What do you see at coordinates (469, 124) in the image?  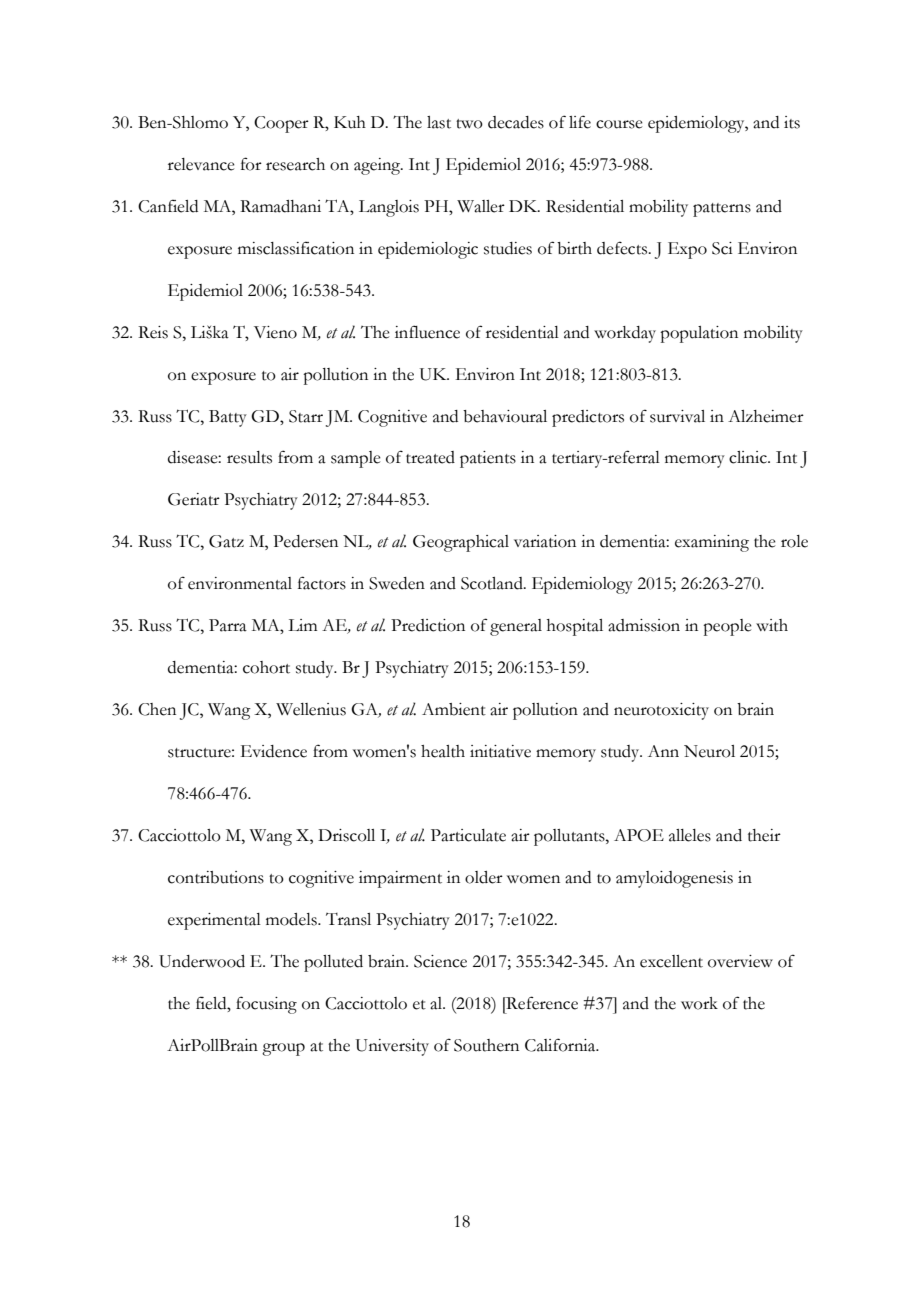 I see `two` at bounding box center [469, 124].
